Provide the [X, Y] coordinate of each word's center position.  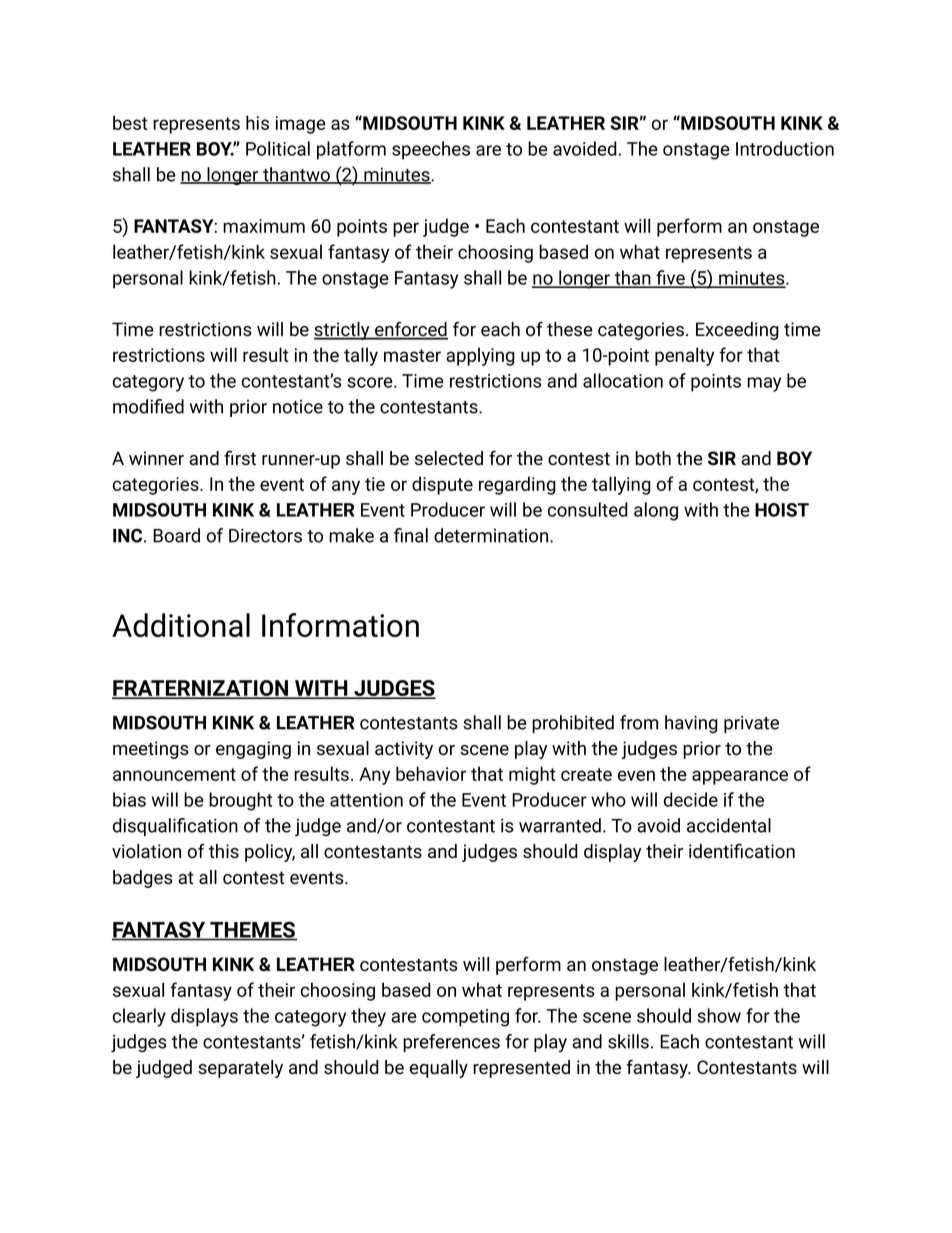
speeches [431, 150]
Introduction [785, 148]
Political [278, 148]
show [719, 1015]
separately [240, 1069]
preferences [451, 1043]
